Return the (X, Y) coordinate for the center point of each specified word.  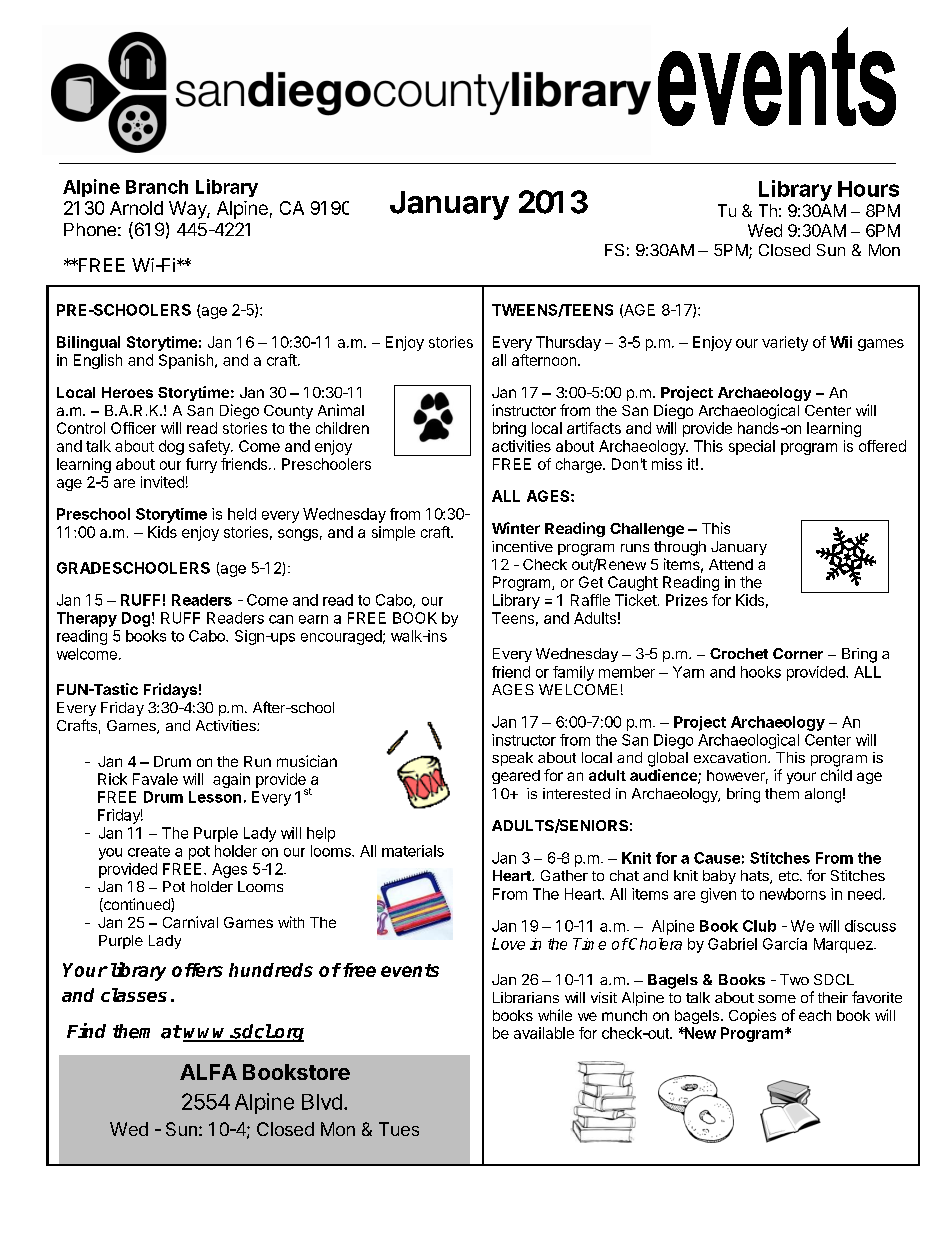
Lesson (215, 797)
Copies (752, 1016)
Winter (516, 528)
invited (162, 482)
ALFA (208, 1072)
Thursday (568, 343)
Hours (868, 189)
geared (516, 777)
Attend (731, 564)
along (823, 795)
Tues (399, 1129)
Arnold (136, 208)
